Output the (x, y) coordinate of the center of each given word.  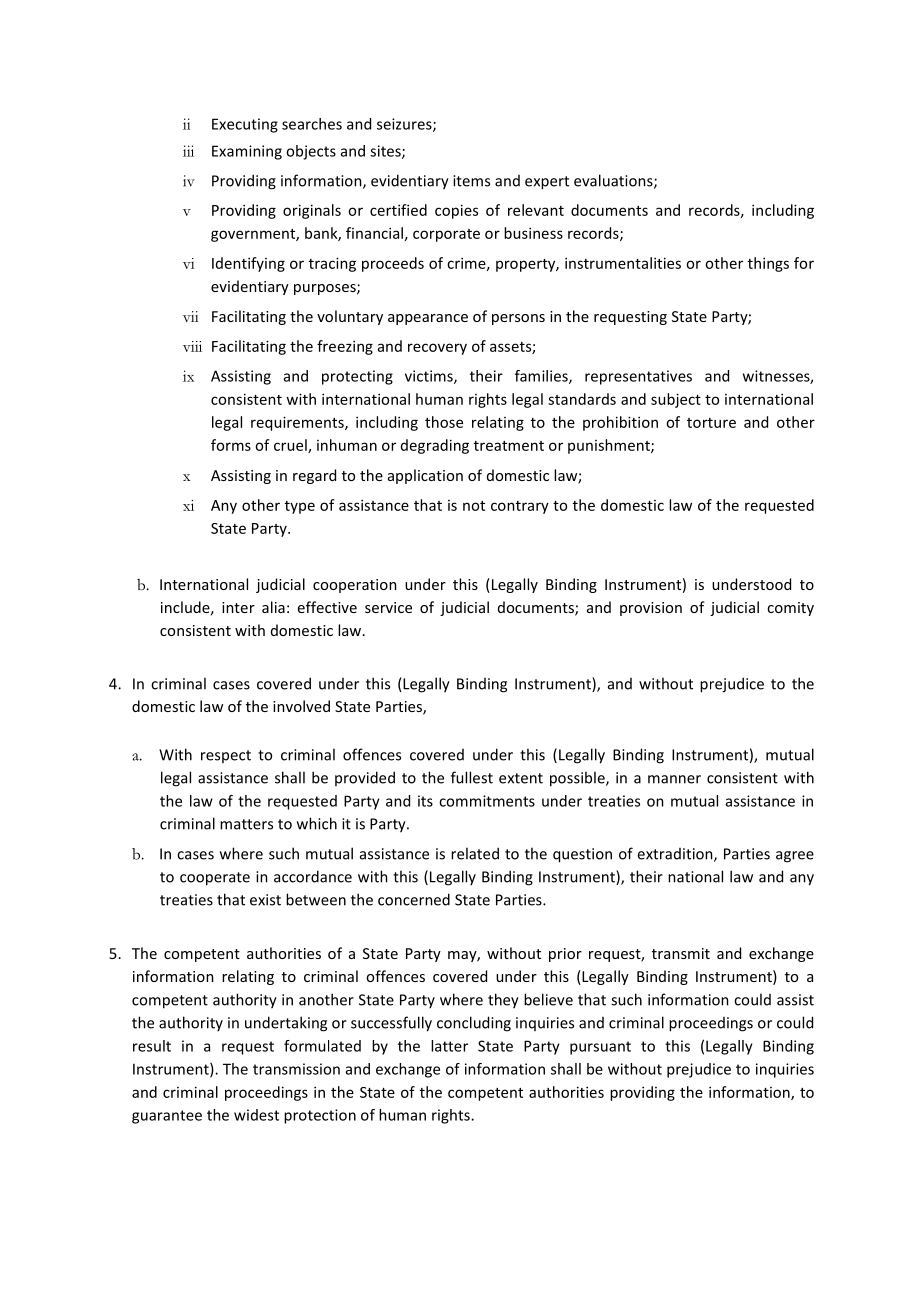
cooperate (215, 879)
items (471, 181)
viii (192, 346)
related (475, 853)
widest (256, 1115)
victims (430, 377)
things (768, 264)
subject (676, 400)
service (388, 607)
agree (795, 857)
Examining (247, 152)
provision (651, 609)
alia (273, 607)
